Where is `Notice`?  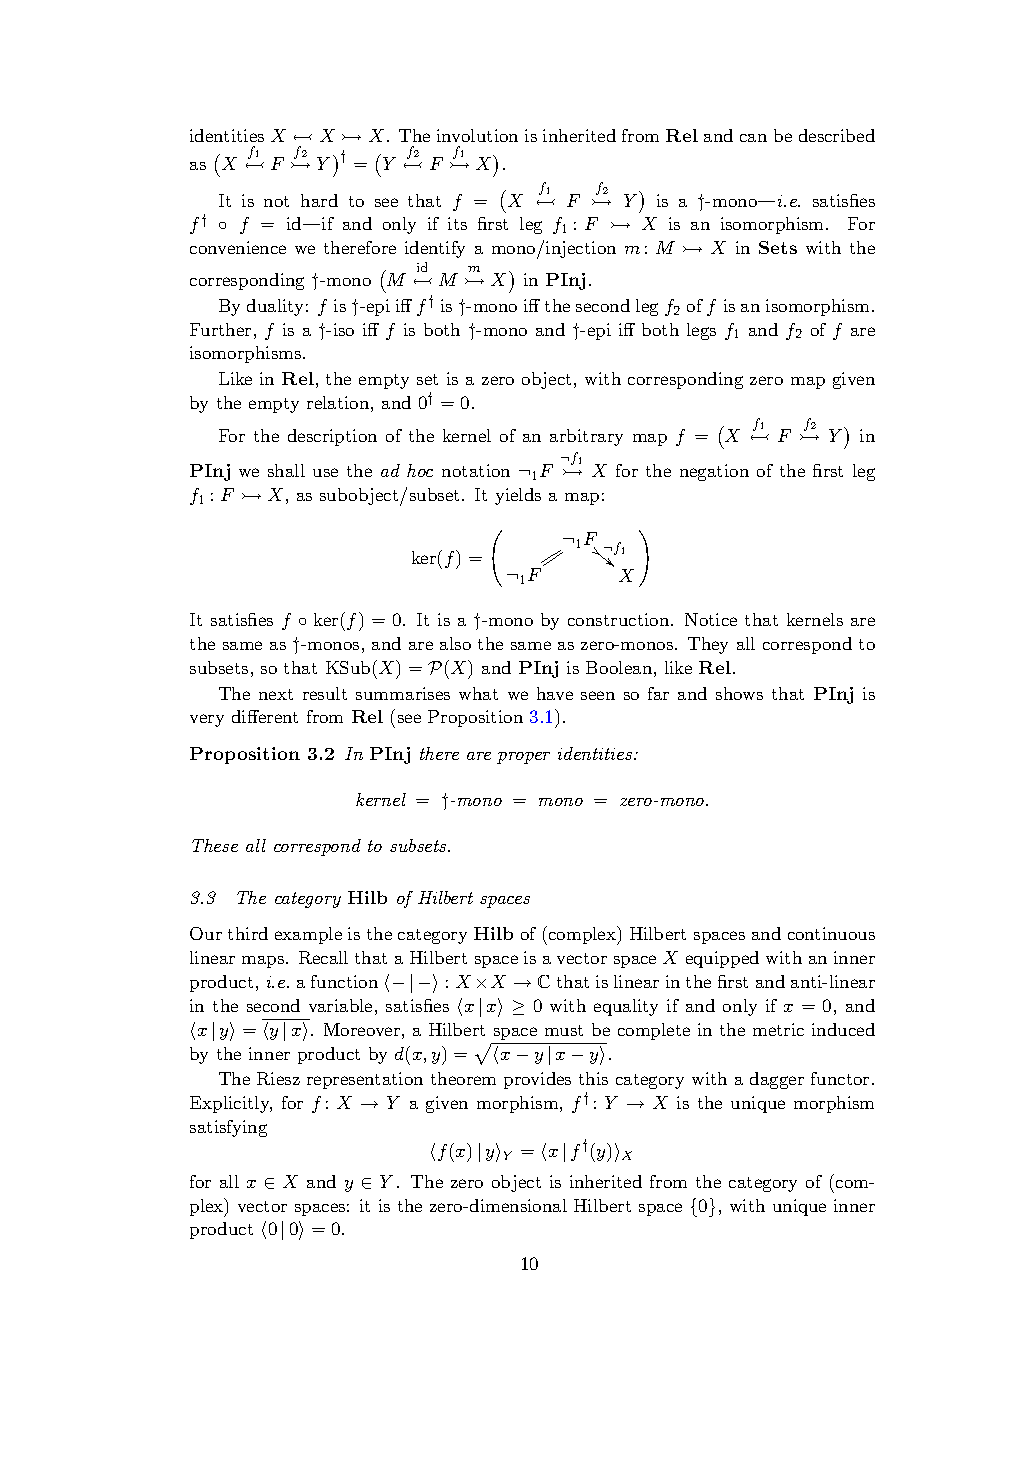 Notice is located at coordinates (711, 619).
